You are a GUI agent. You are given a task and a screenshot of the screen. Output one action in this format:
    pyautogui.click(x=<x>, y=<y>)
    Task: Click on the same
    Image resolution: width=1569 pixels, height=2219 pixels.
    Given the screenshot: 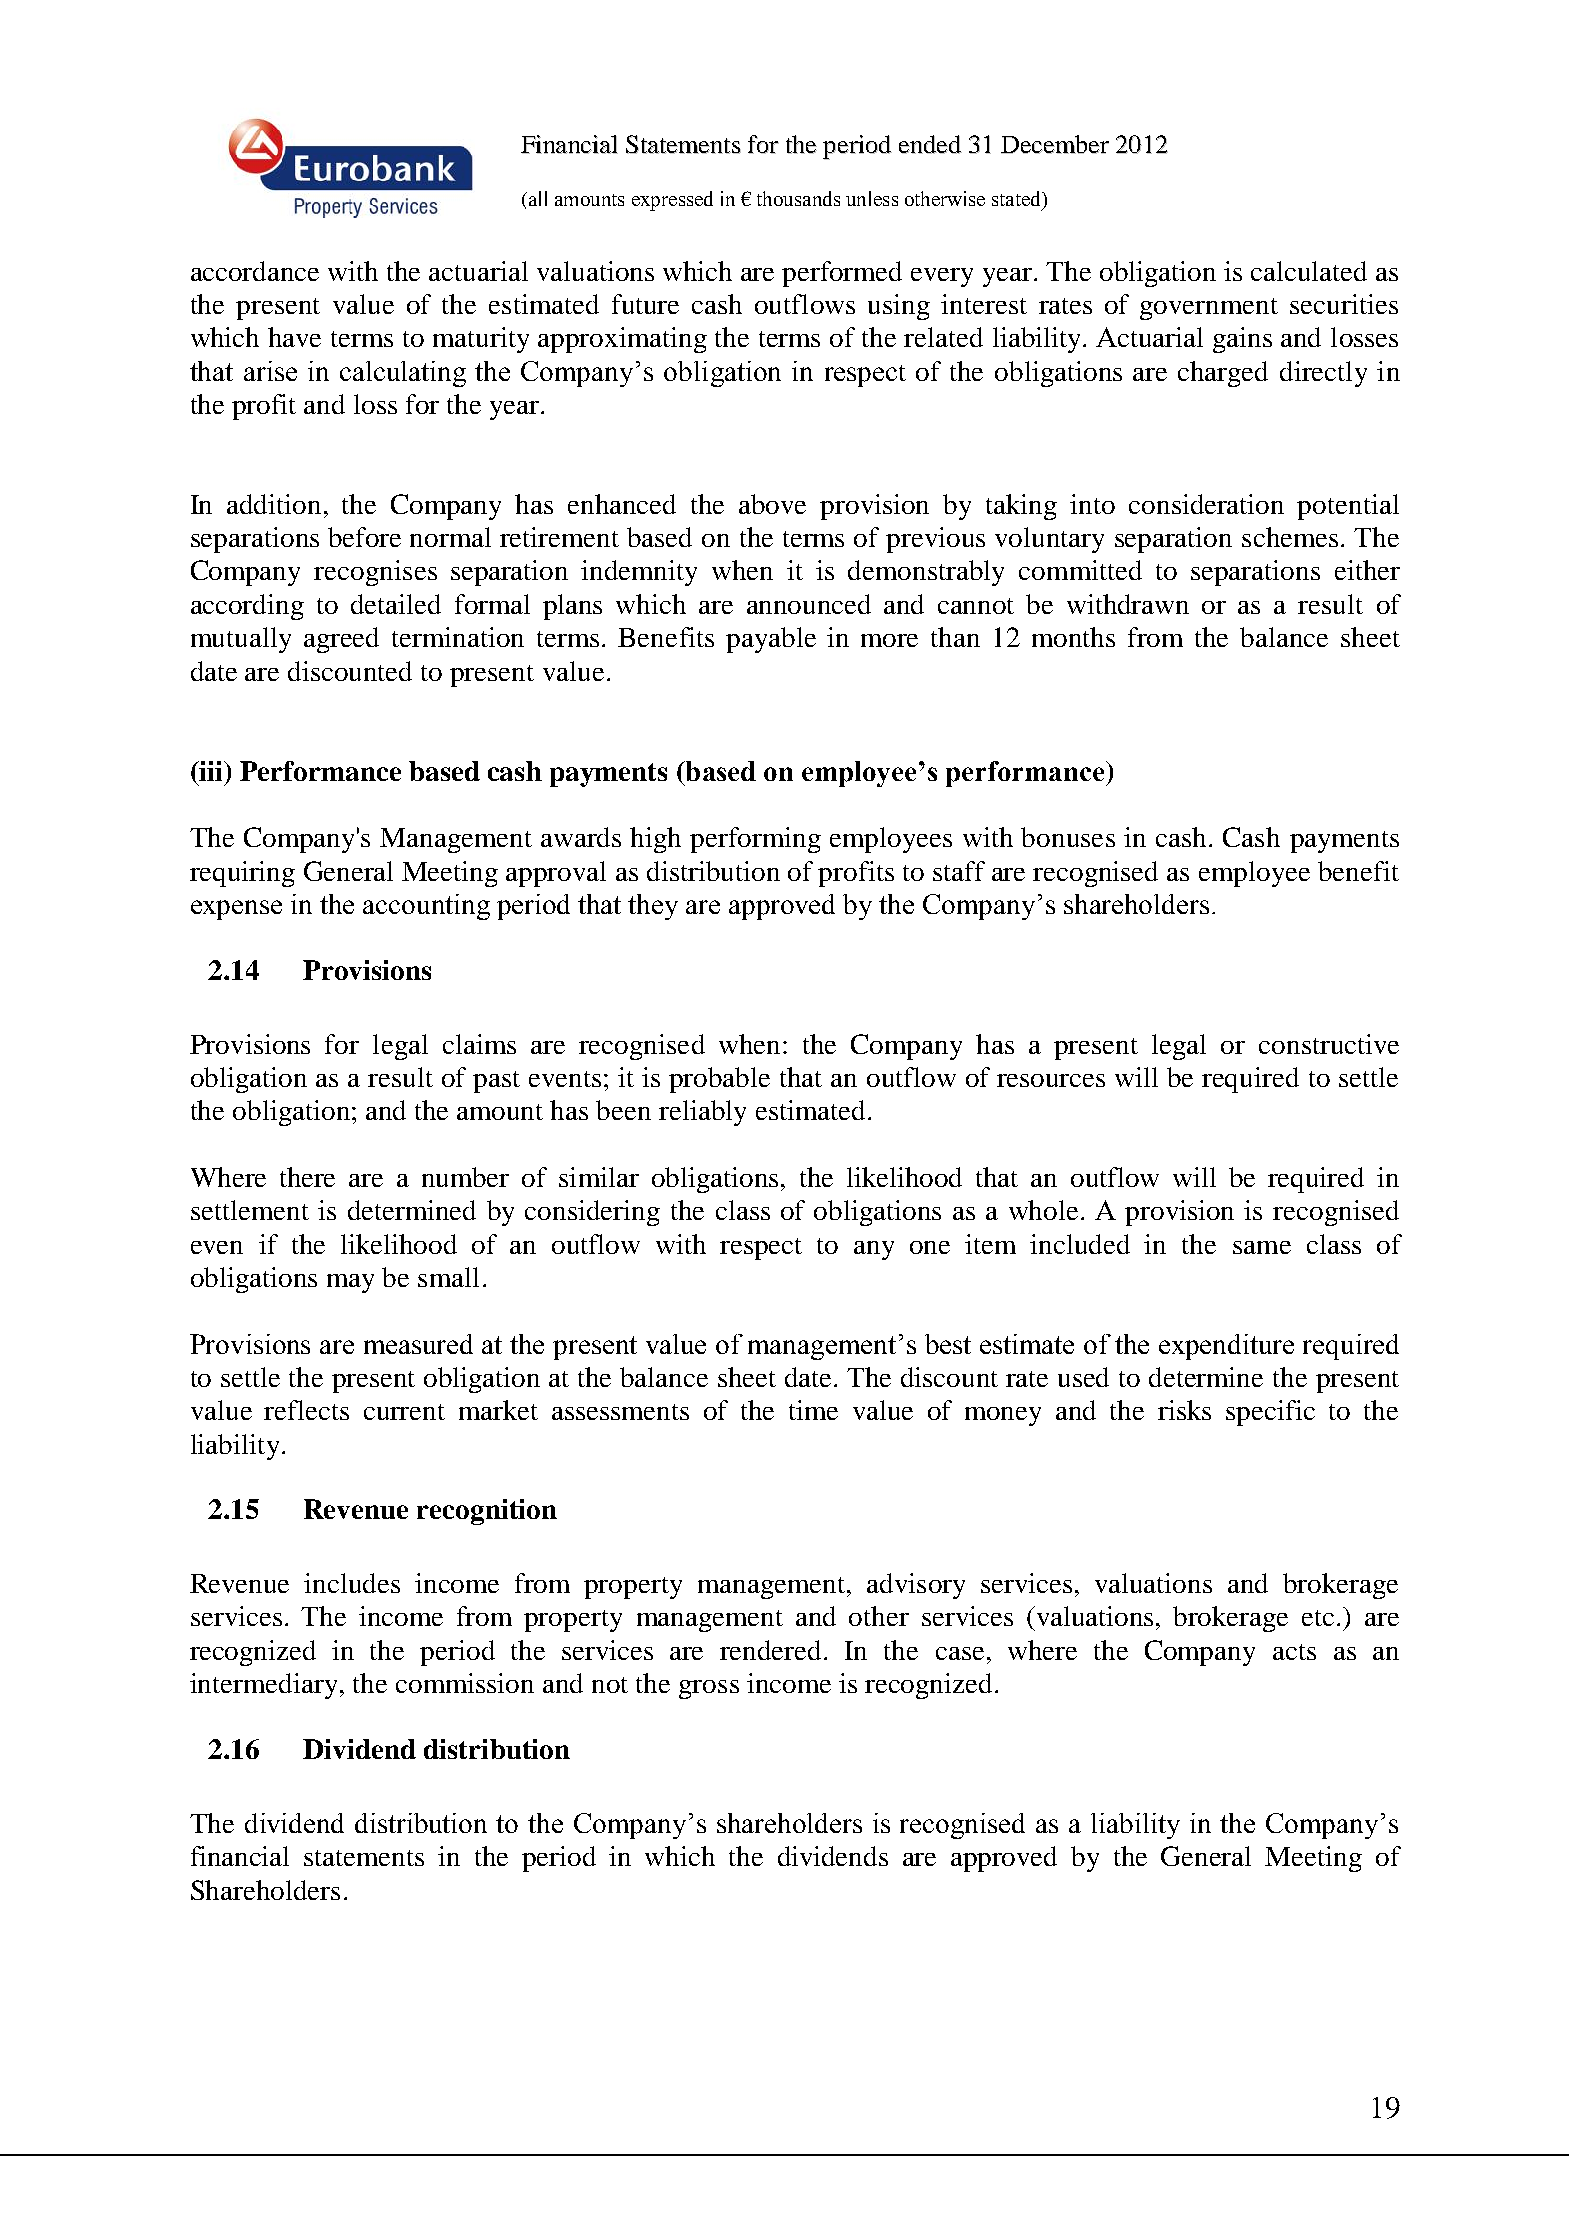 What is the action you would take?
    pyautogui.click(x=1262, y=1247)
